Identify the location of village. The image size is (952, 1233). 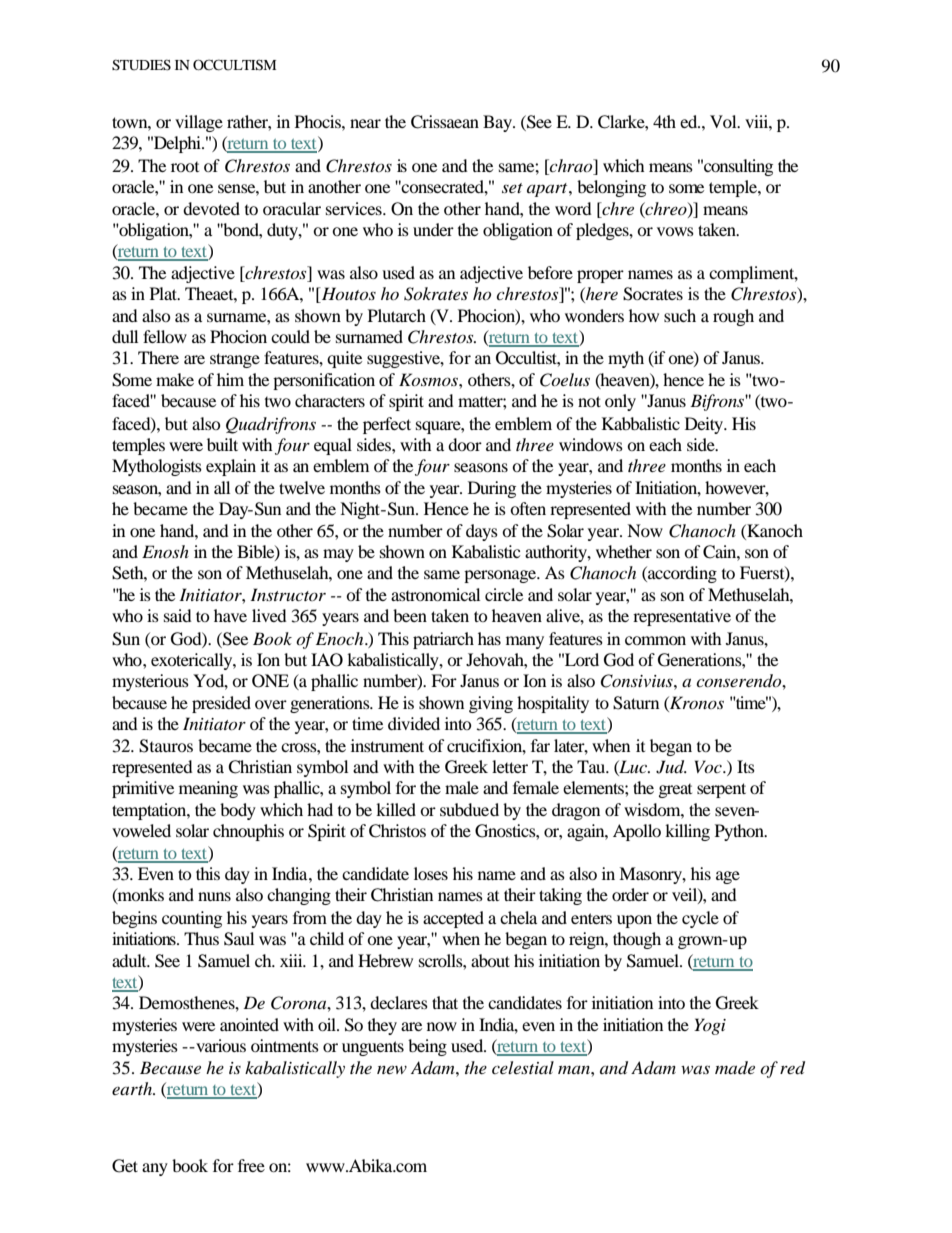
(199, 123).
